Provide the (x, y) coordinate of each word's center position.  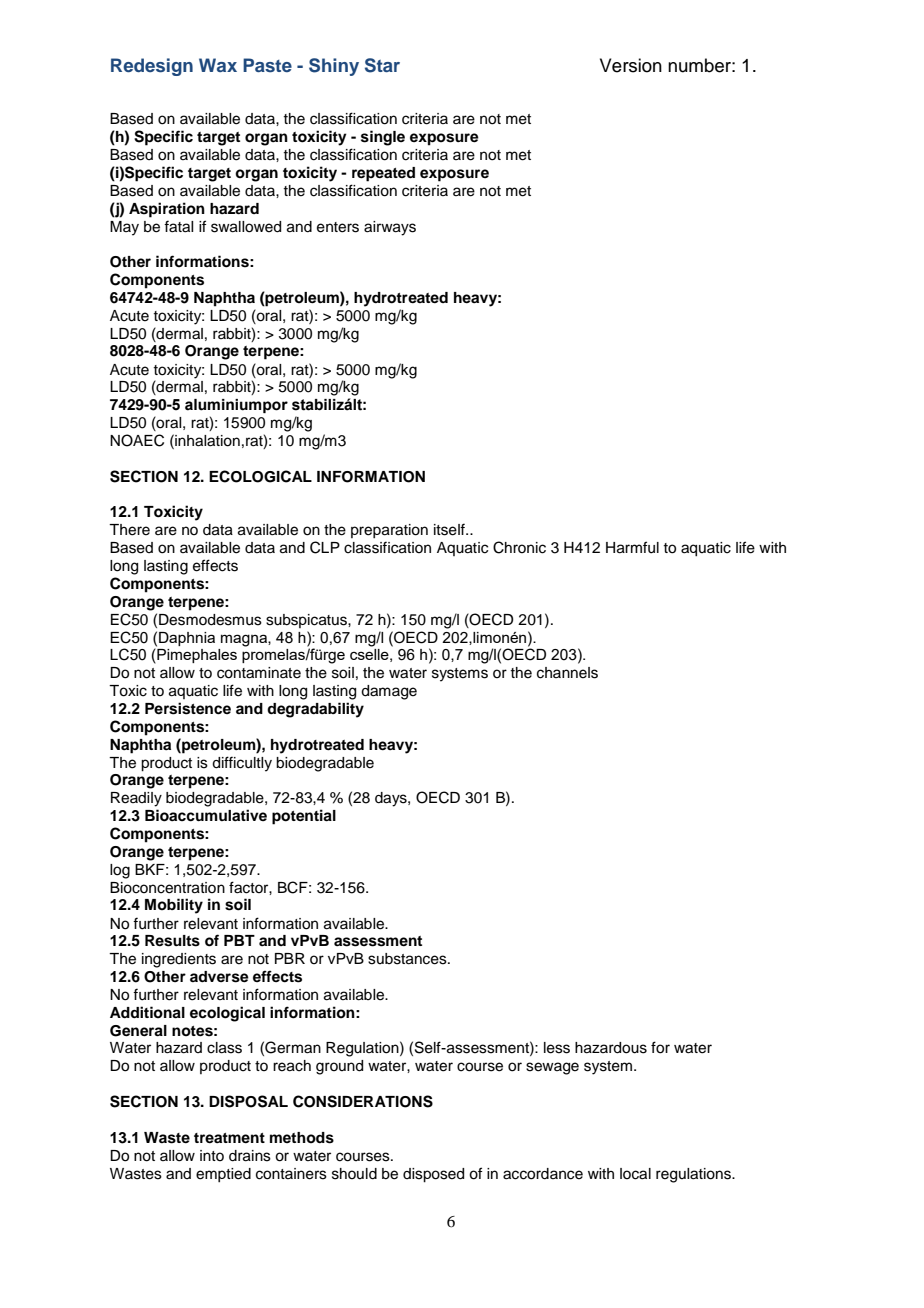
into (212, 1155)
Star (382, 65)
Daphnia (187, 639)
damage (389, 692)
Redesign (152, 67)
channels (567, 673)
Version (631, 65)
